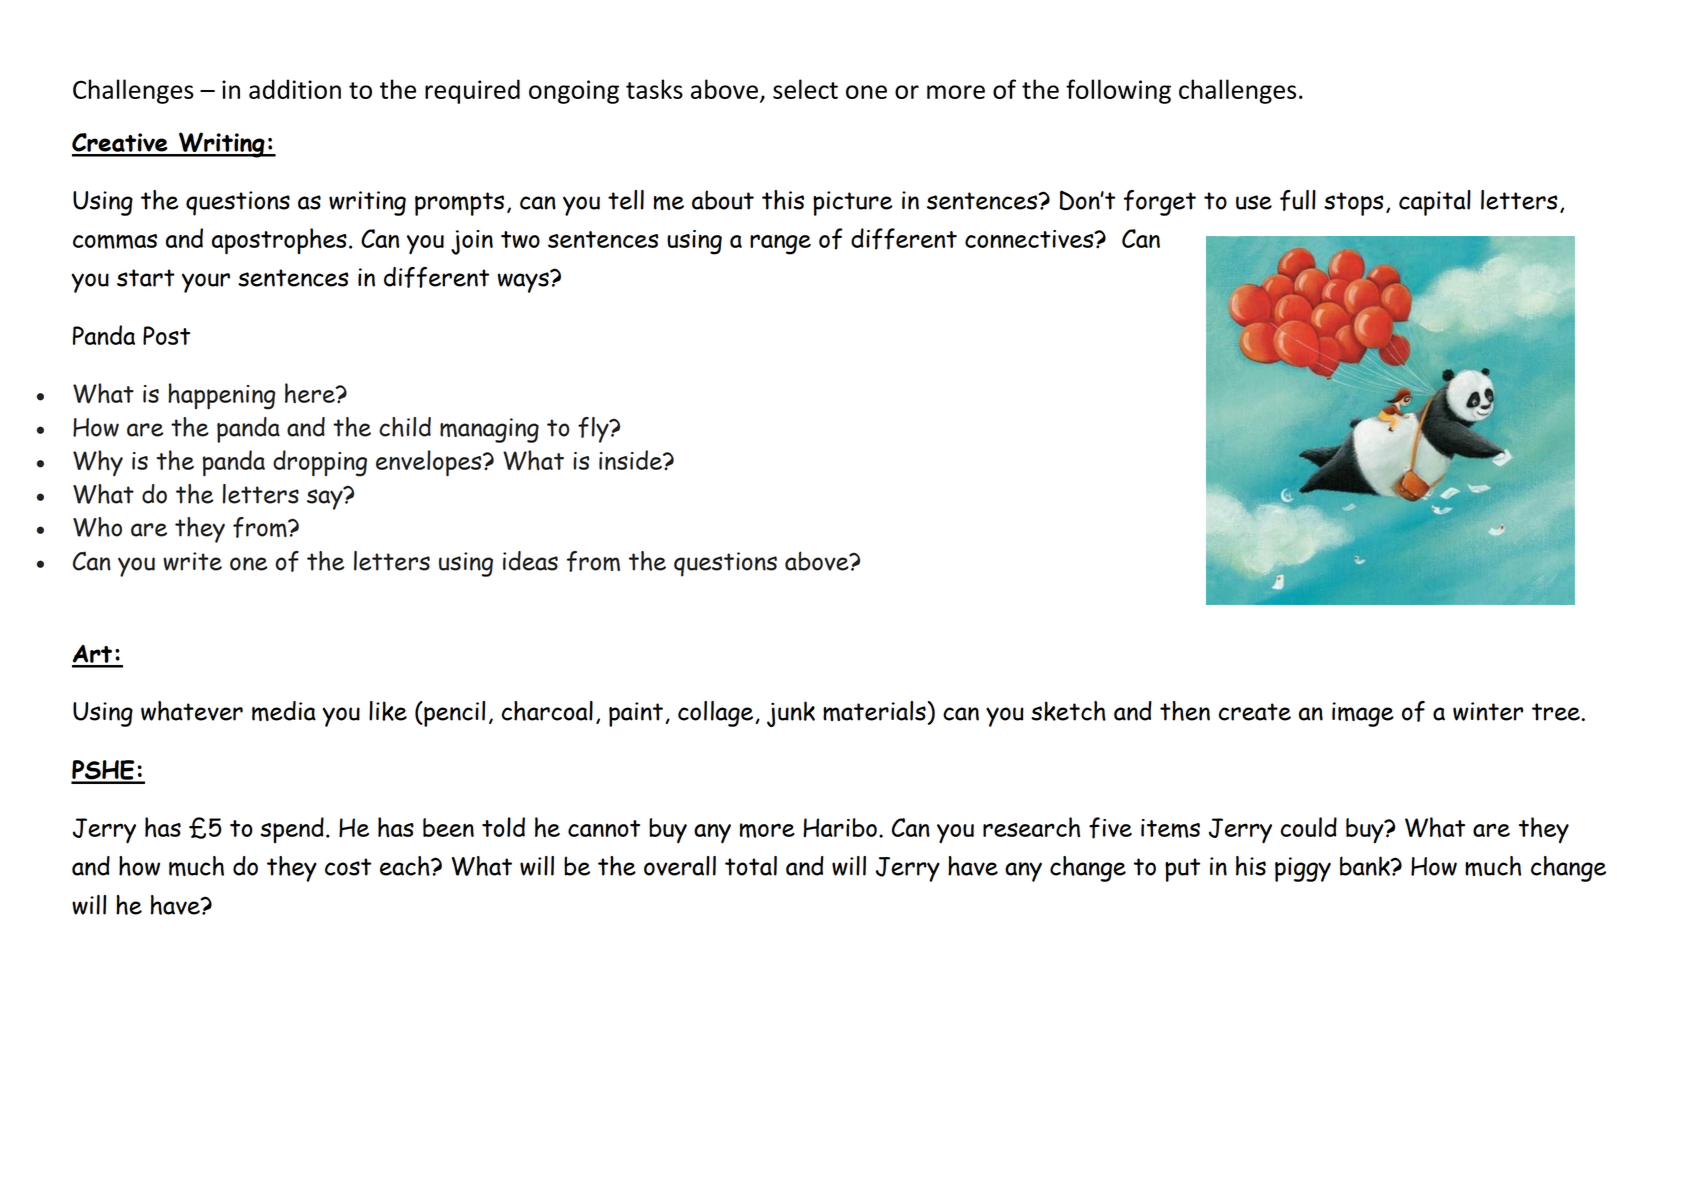  What do you see at coordinates (1363, 714) in the document?
I see `image` at bounding box center [1363, 714].
